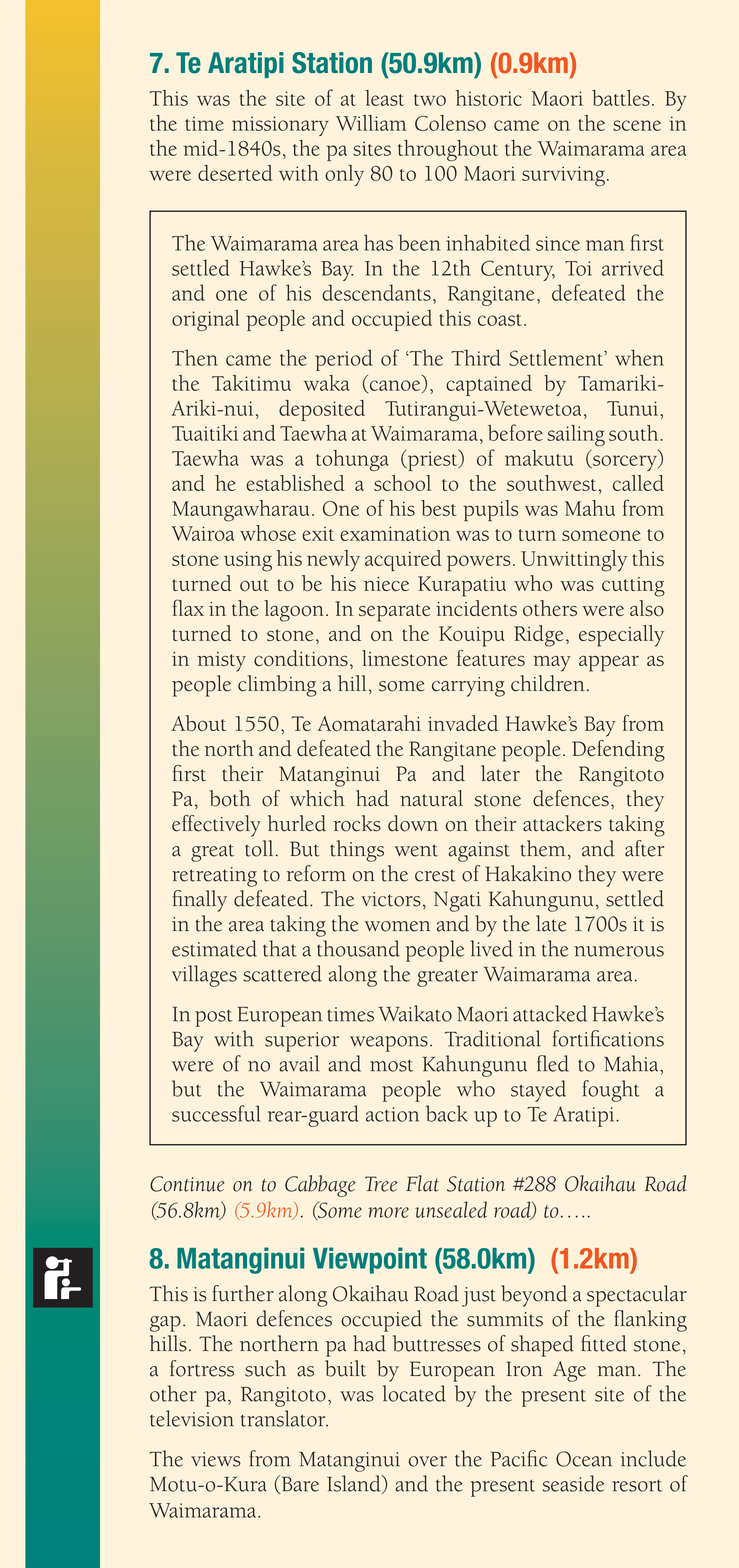 The width and height of the image is (739, 1568). I want to click on Unwittingly, so click(574, 561).
